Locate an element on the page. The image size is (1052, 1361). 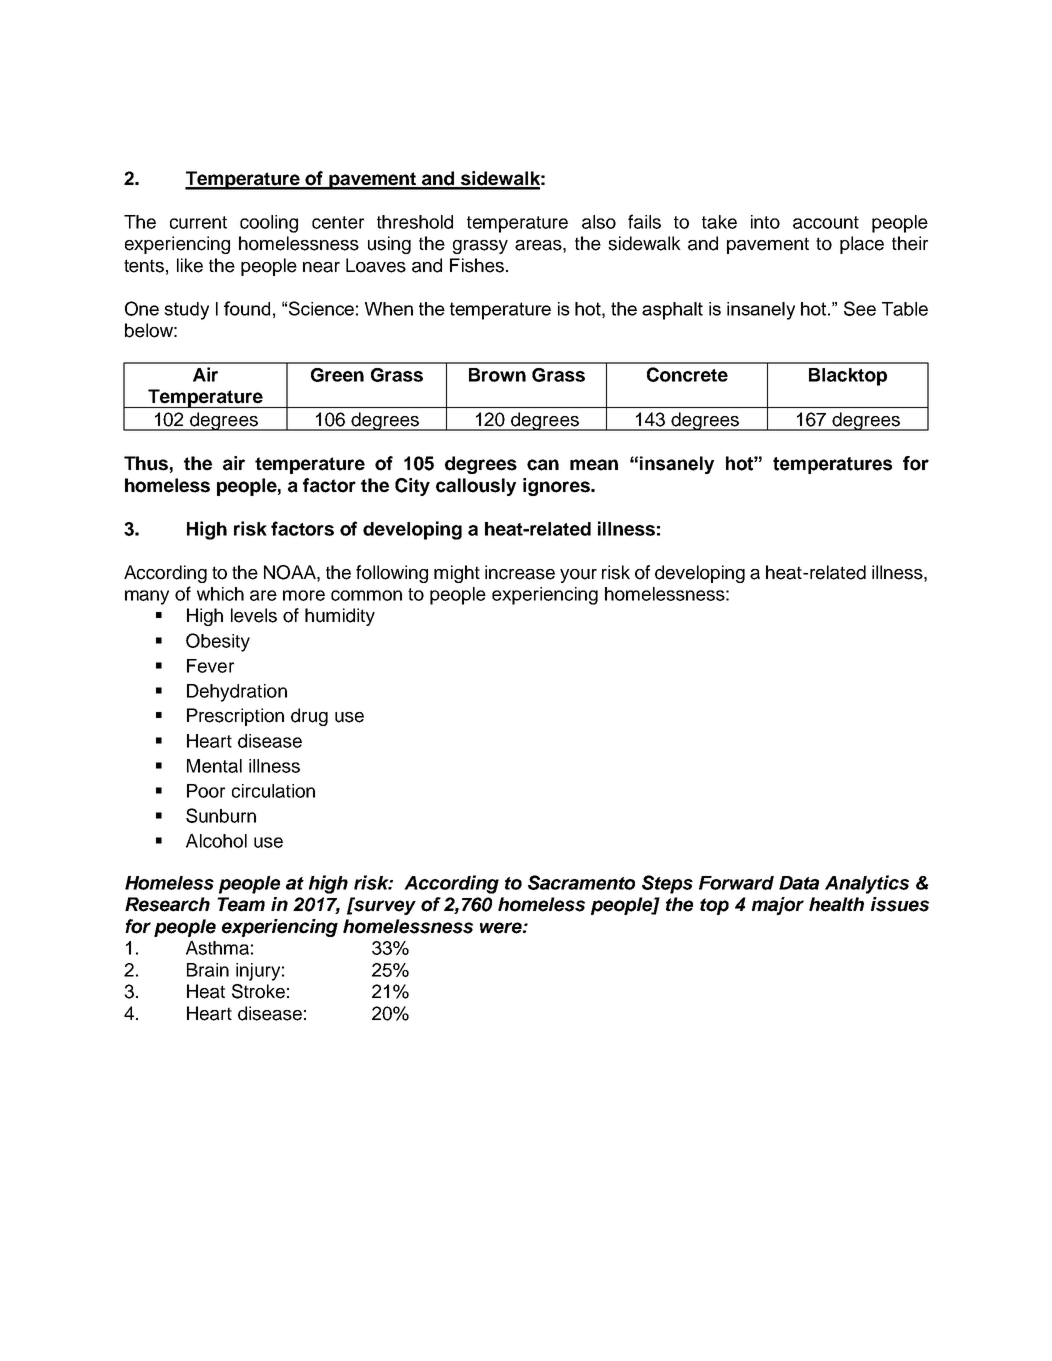
cooling is located at coordinates (269, 224).
